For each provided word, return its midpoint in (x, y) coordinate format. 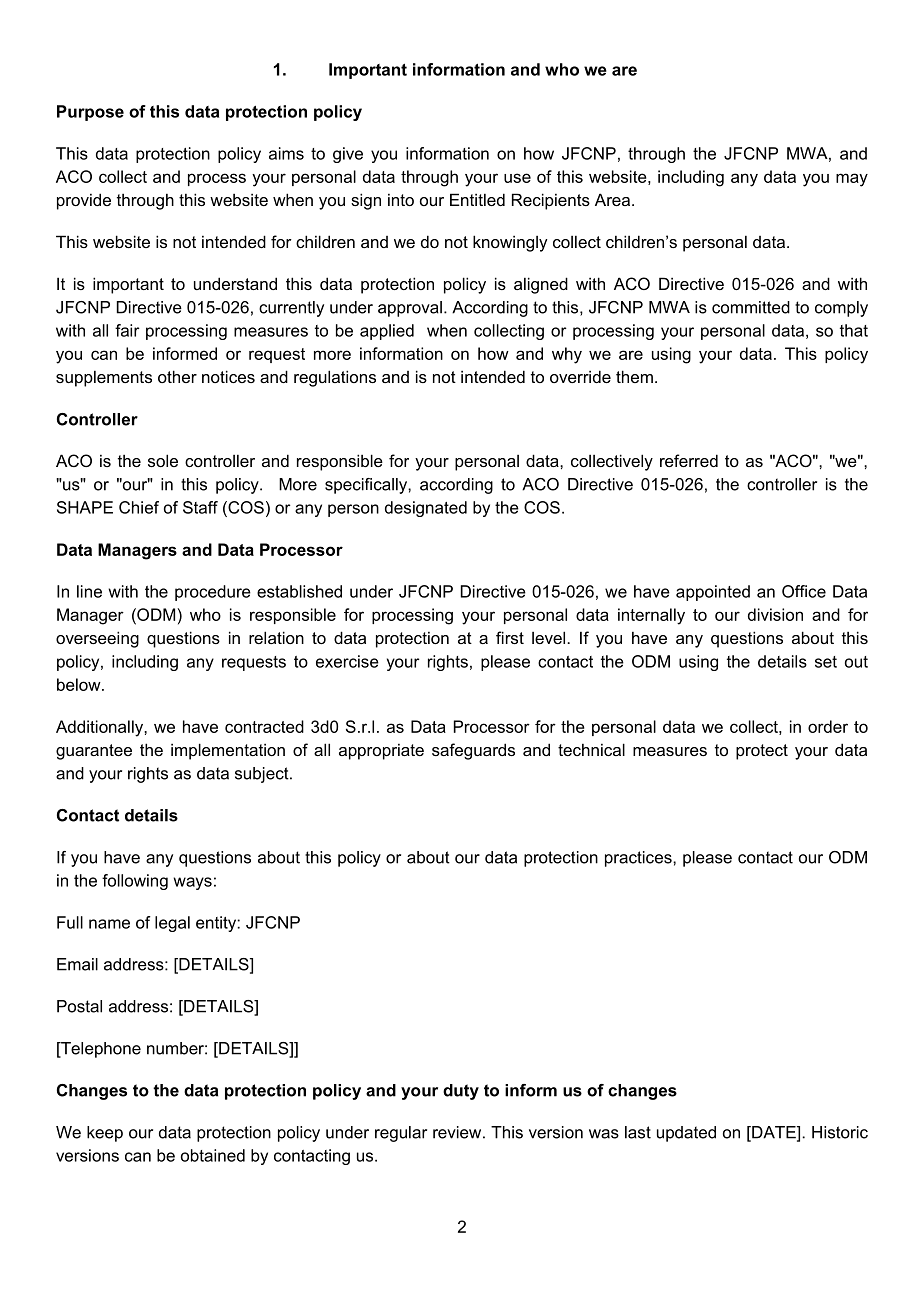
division (775, 614)
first (510, 637)
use (517, 178)
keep (105, 1134)
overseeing (97, 639)
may (852, 180)
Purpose (90, 113)
